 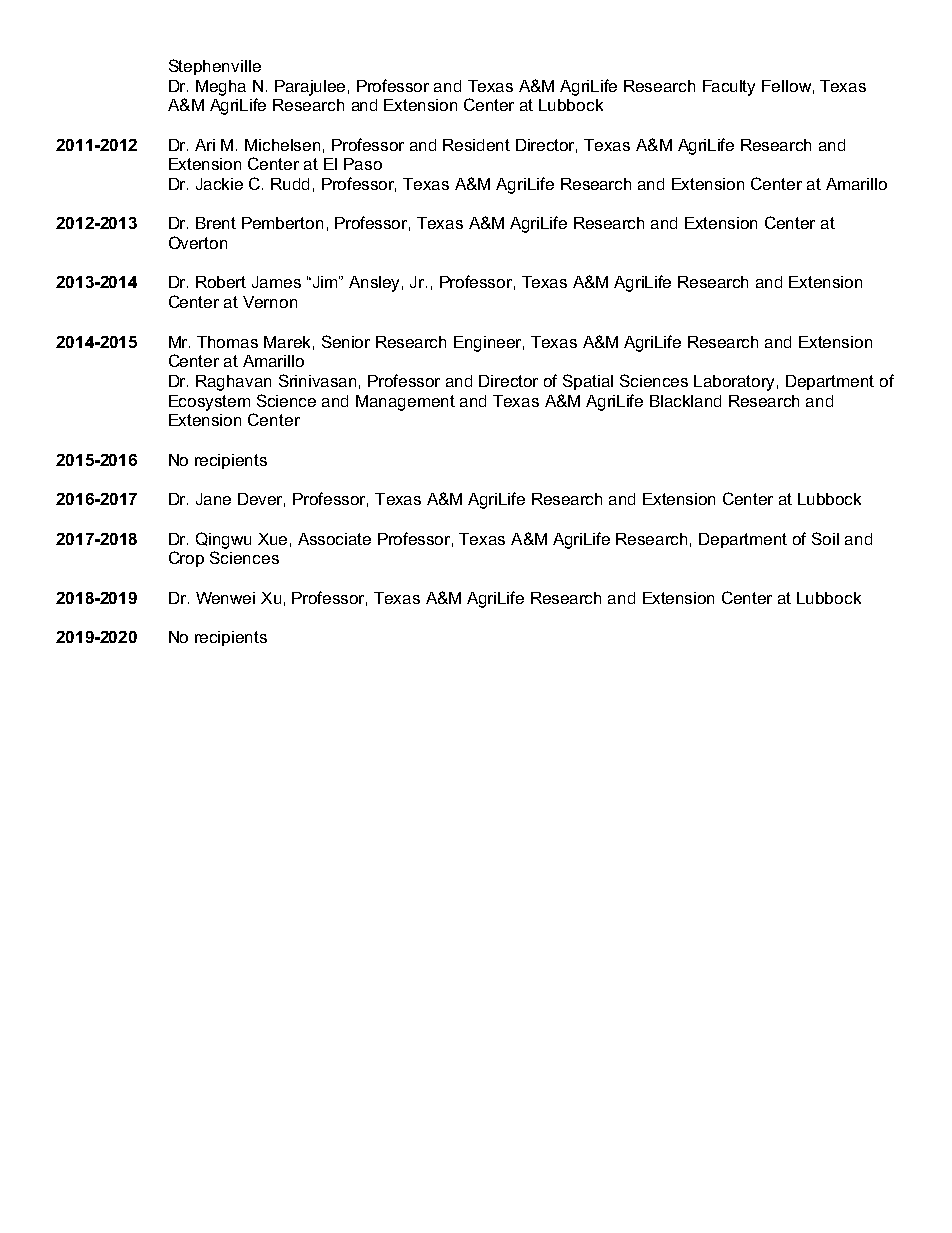 I want to click on Resident, so click(x=476, y=145).
